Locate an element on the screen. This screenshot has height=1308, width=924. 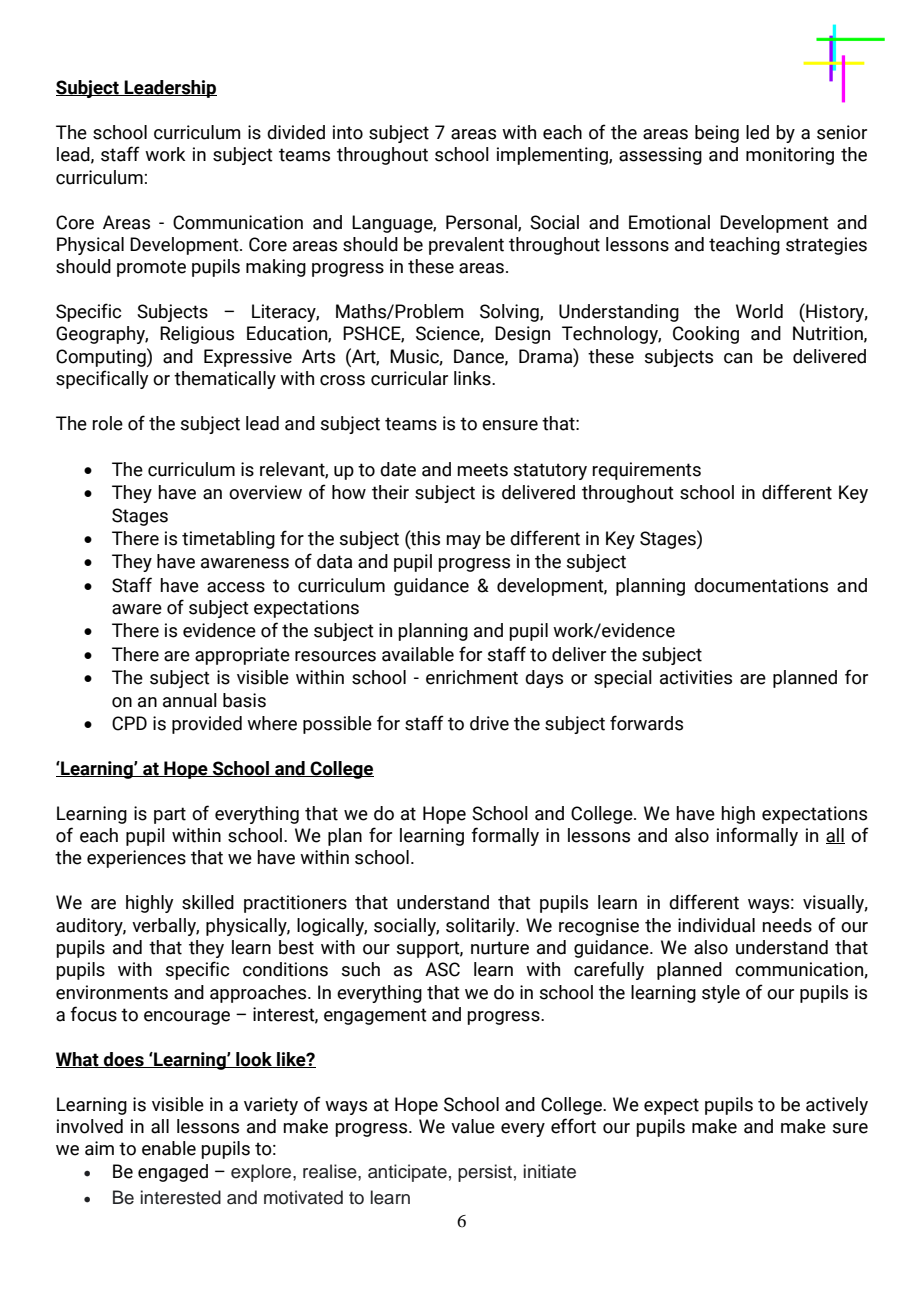
overview is located at coordinates (265, 492).
